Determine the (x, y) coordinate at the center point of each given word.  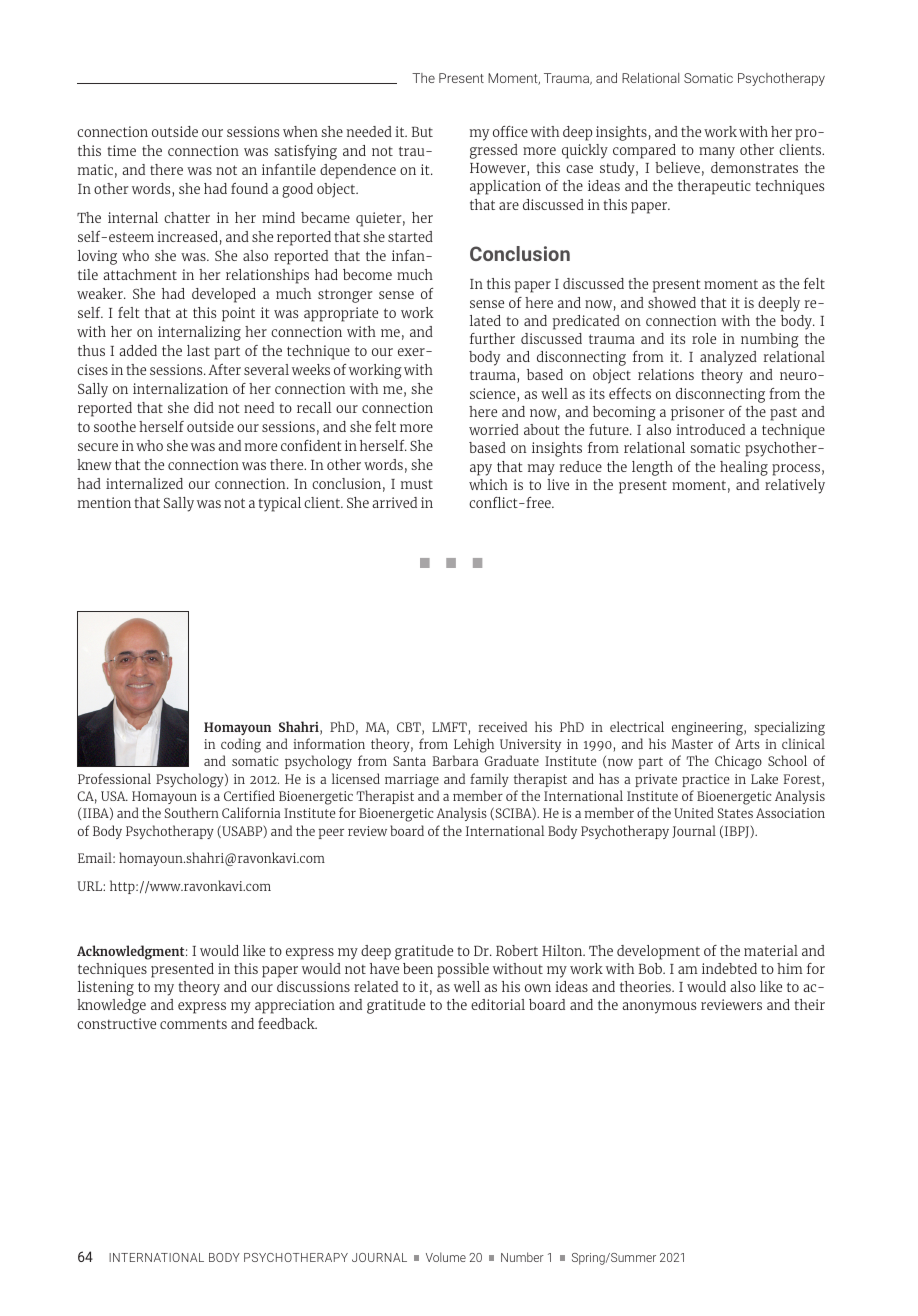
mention (104, 502)
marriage (412, 781)
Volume (446, 1257)
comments (193, 1024)
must (417, 484)
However (499, 169)
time (122, 150)
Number (522, 1257)
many (717, 153)
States (735, 813)
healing (744, 468)
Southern (192, 812)
